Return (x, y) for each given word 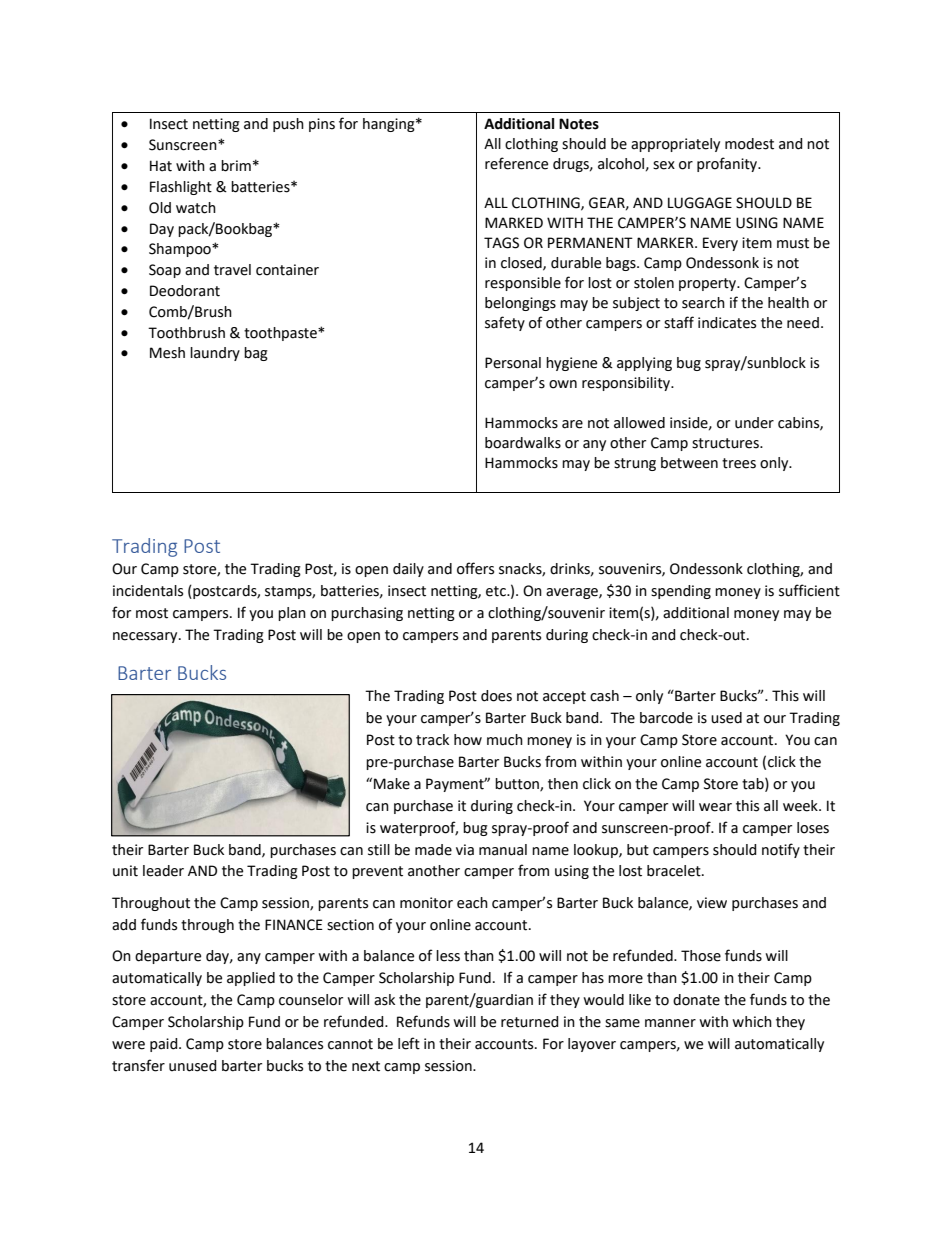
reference (516, 163)
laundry (215, 354)
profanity (728, 164)
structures (726, 443)
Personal (513, 363)
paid (165, 1045)
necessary (146, 637)
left (409, 1043)
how (468, 740)
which (752, 1022)
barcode (666, 718)
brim (236, 166)
